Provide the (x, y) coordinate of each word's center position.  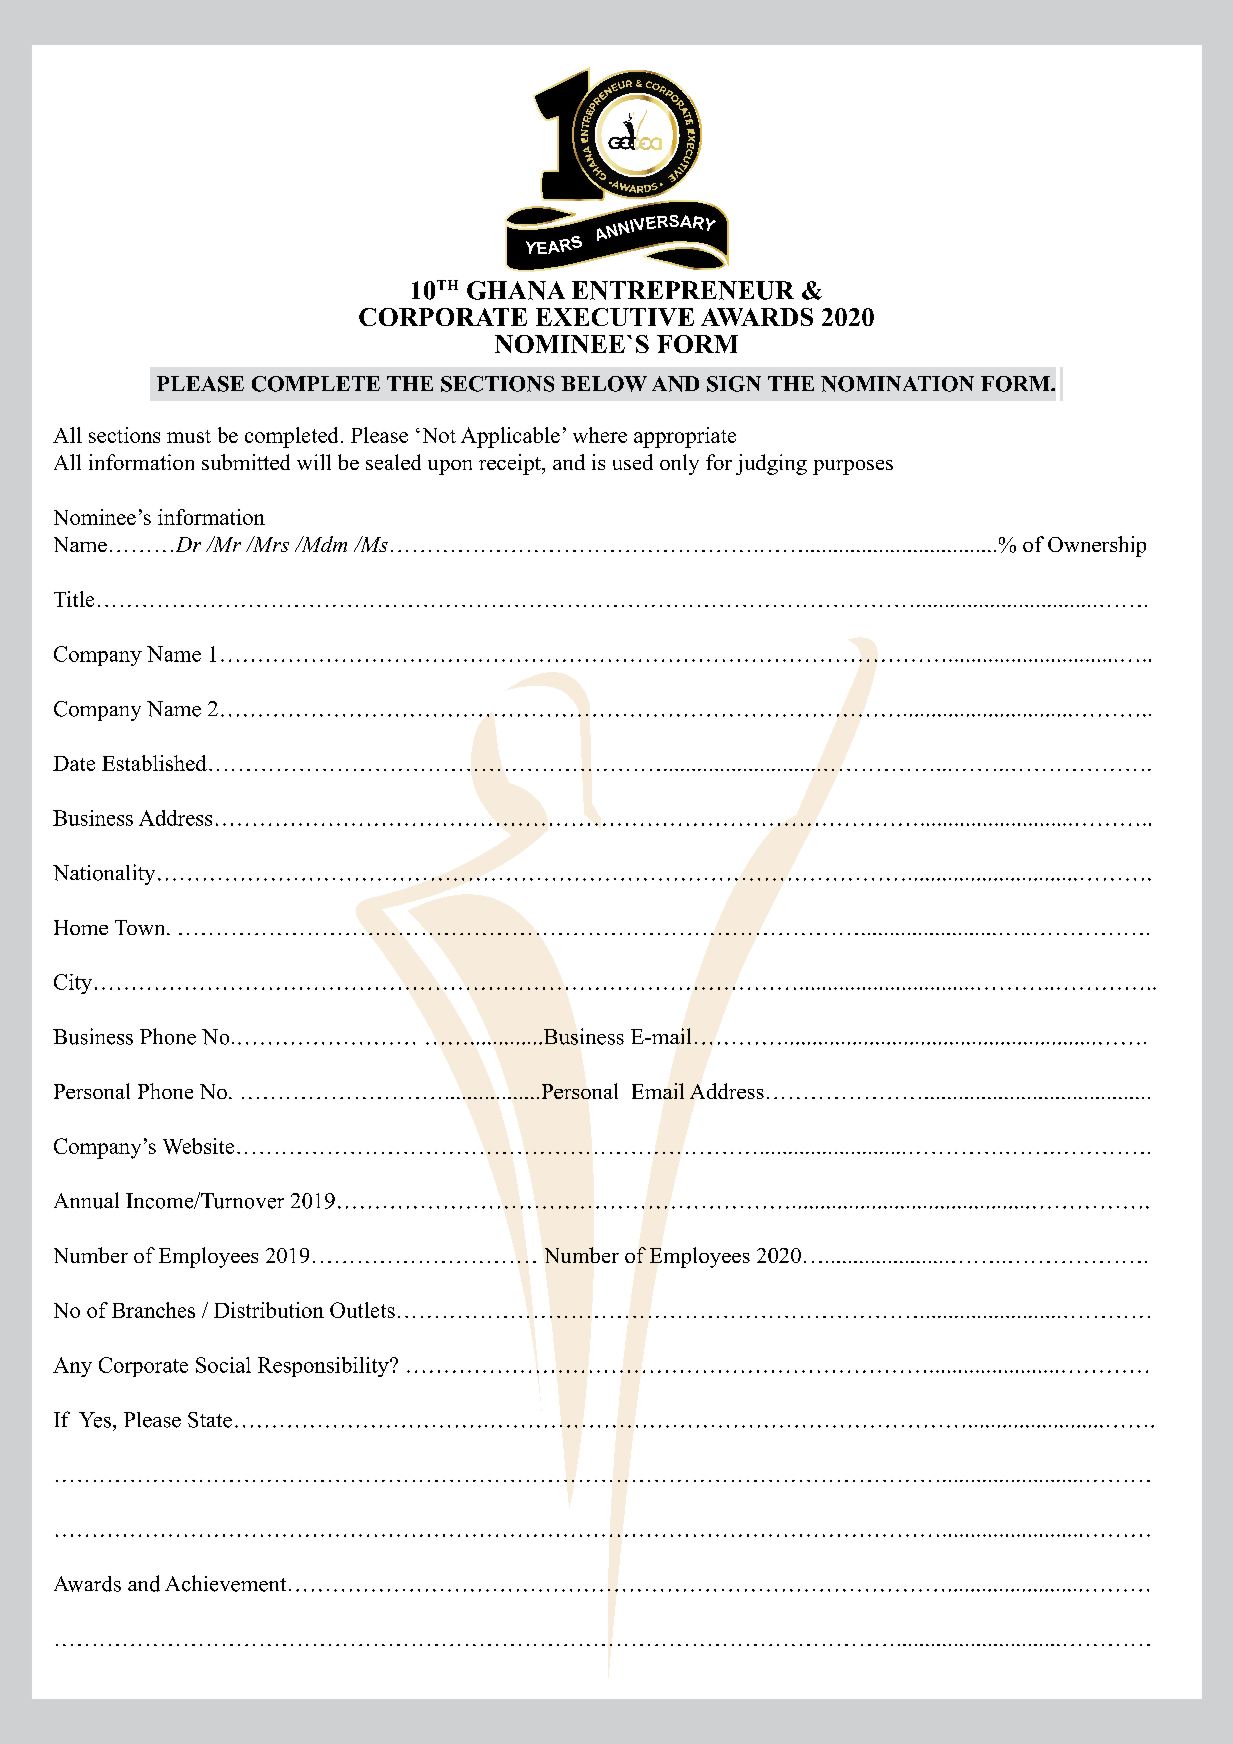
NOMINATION (897, 384)
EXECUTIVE (615, 317)
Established (154, 763)
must (189, 436)
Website (198, 1146)
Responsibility (324, 1367)
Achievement (225, 1583)
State (210, 1420)
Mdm (322, 544)
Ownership (1097, 546)
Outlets (362, 1310)
